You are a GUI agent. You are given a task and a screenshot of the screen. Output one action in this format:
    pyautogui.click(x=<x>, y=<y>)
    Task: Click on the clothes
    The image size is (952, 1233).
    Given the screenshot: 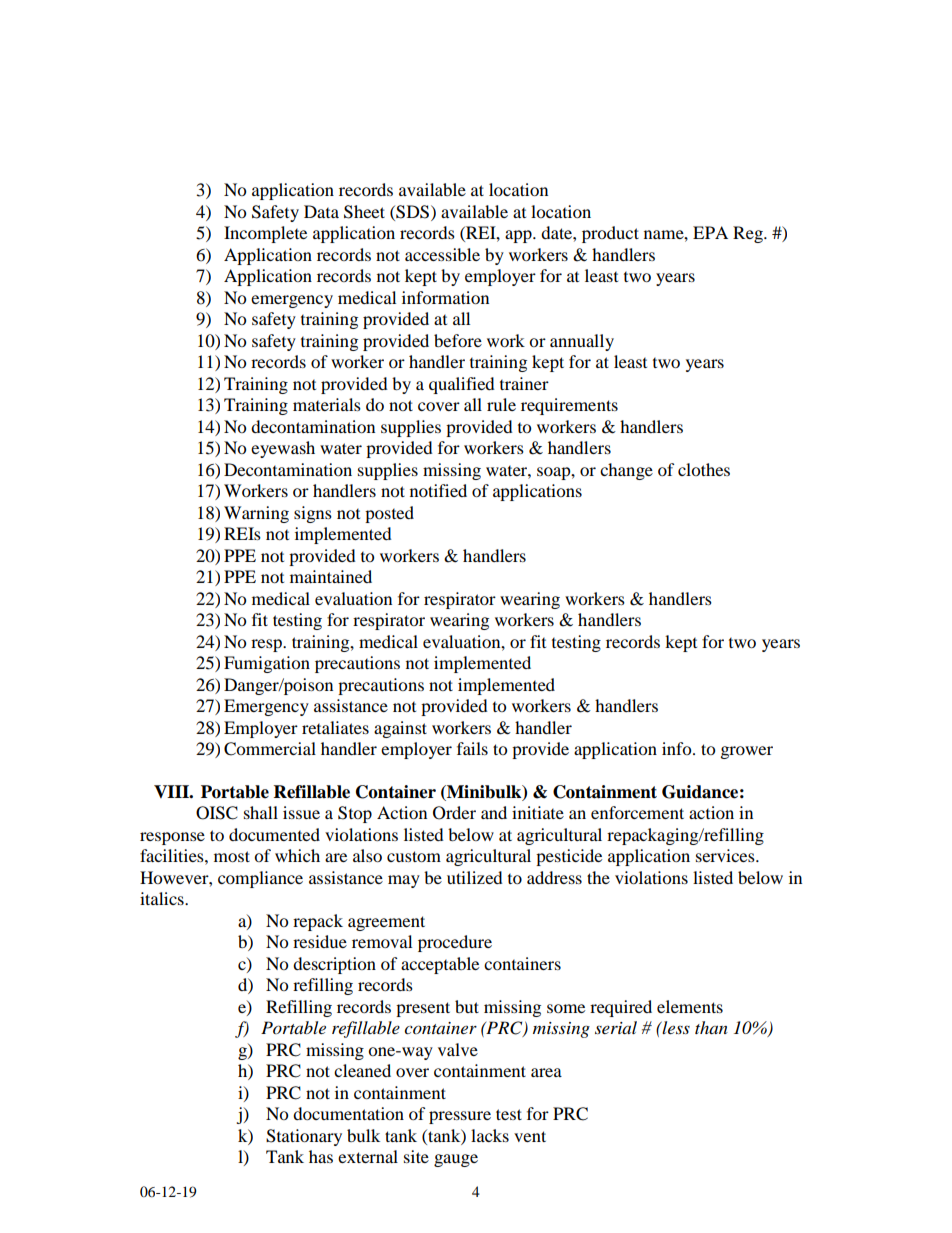 What is the action you would take?
    pyautogui.click(x=704, y=469)
